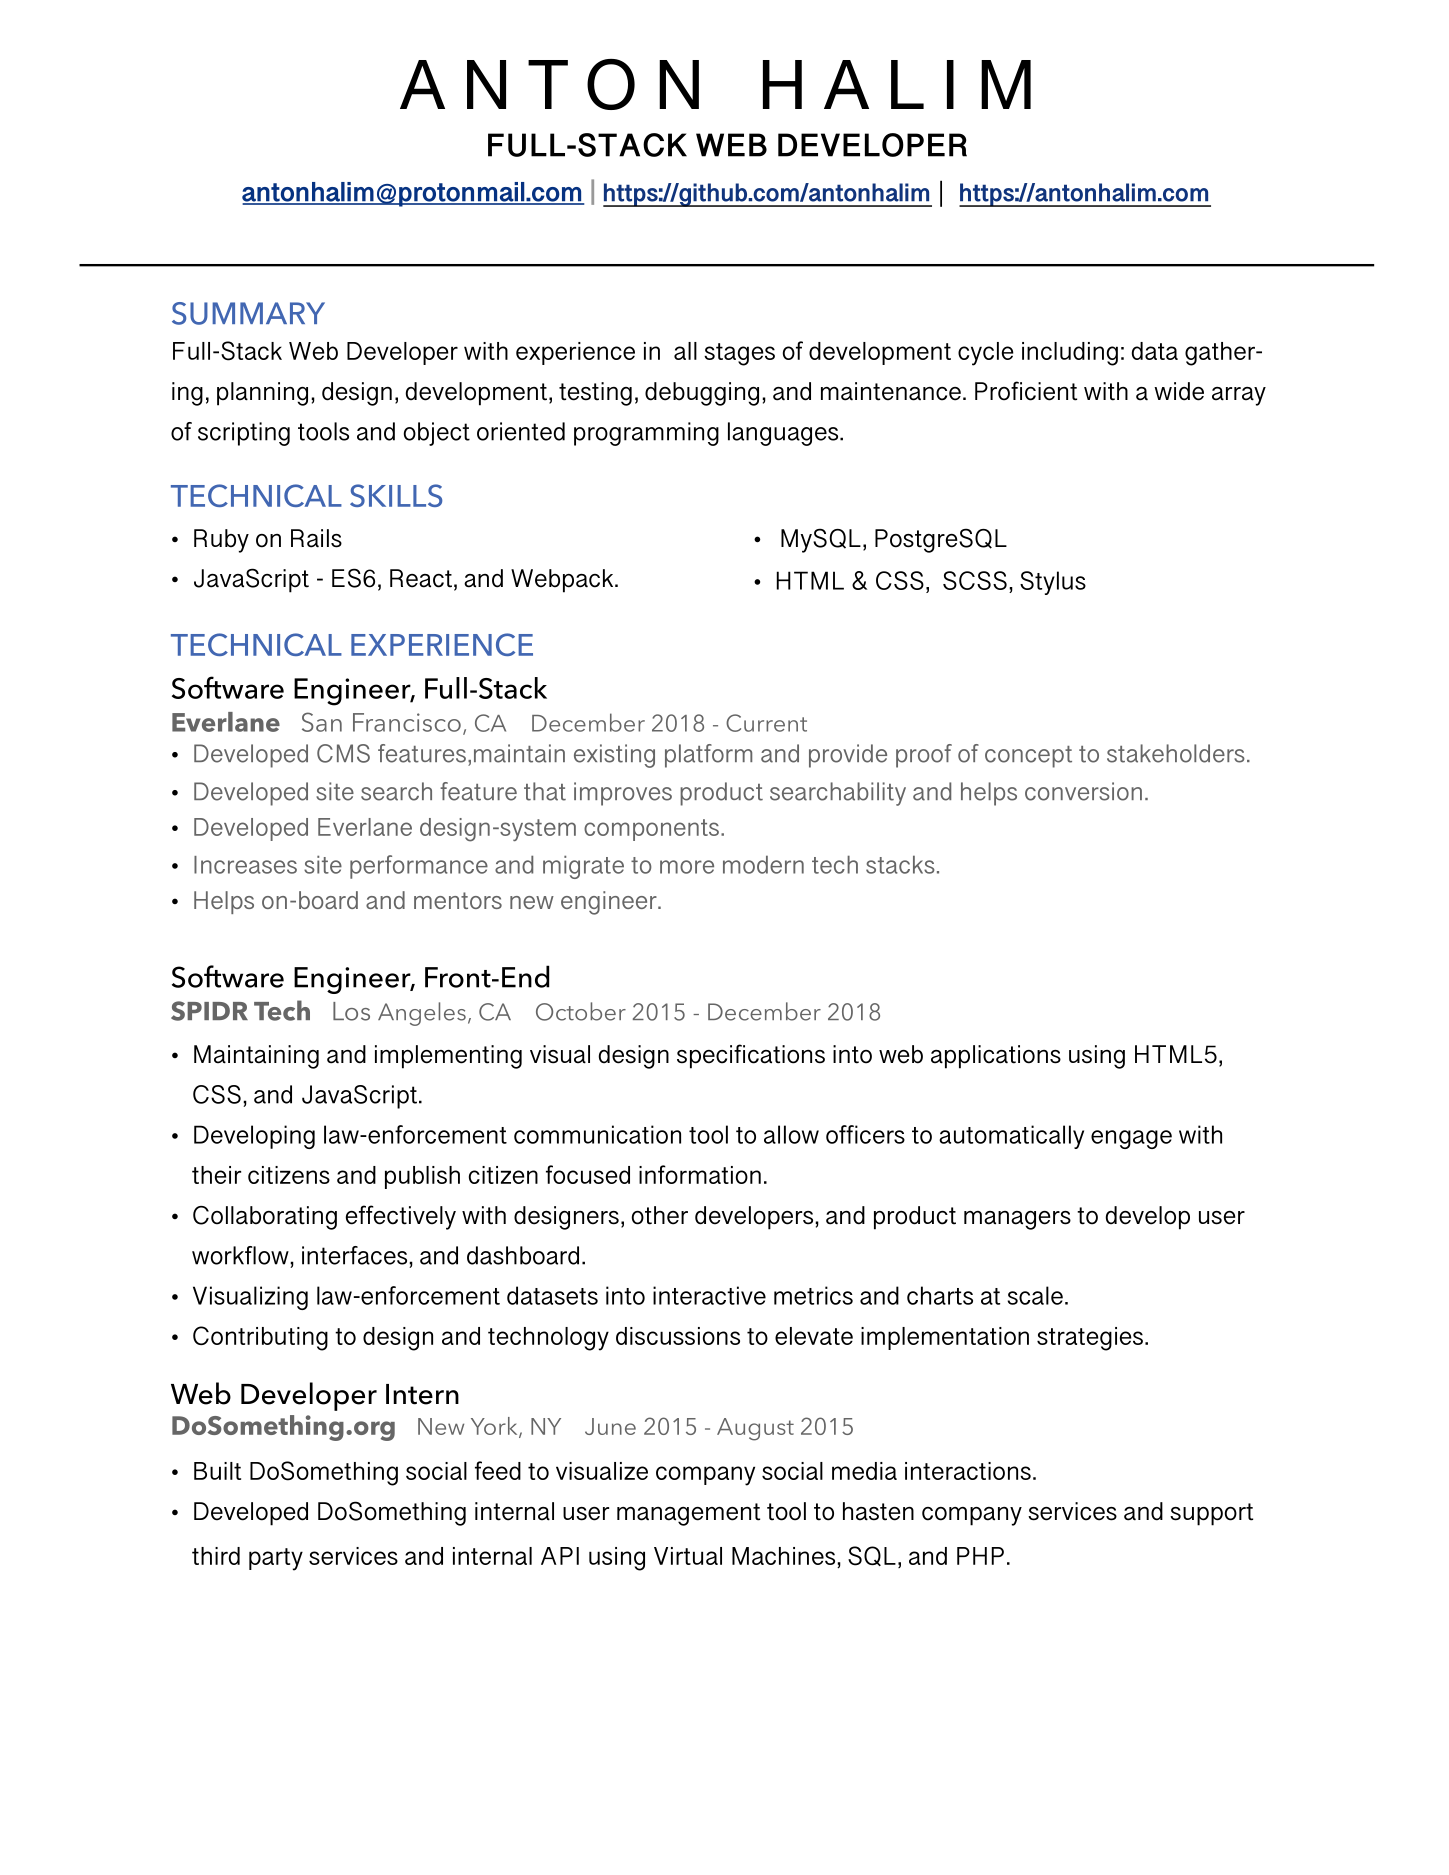  I want to click on other, so click(660, 1215).
